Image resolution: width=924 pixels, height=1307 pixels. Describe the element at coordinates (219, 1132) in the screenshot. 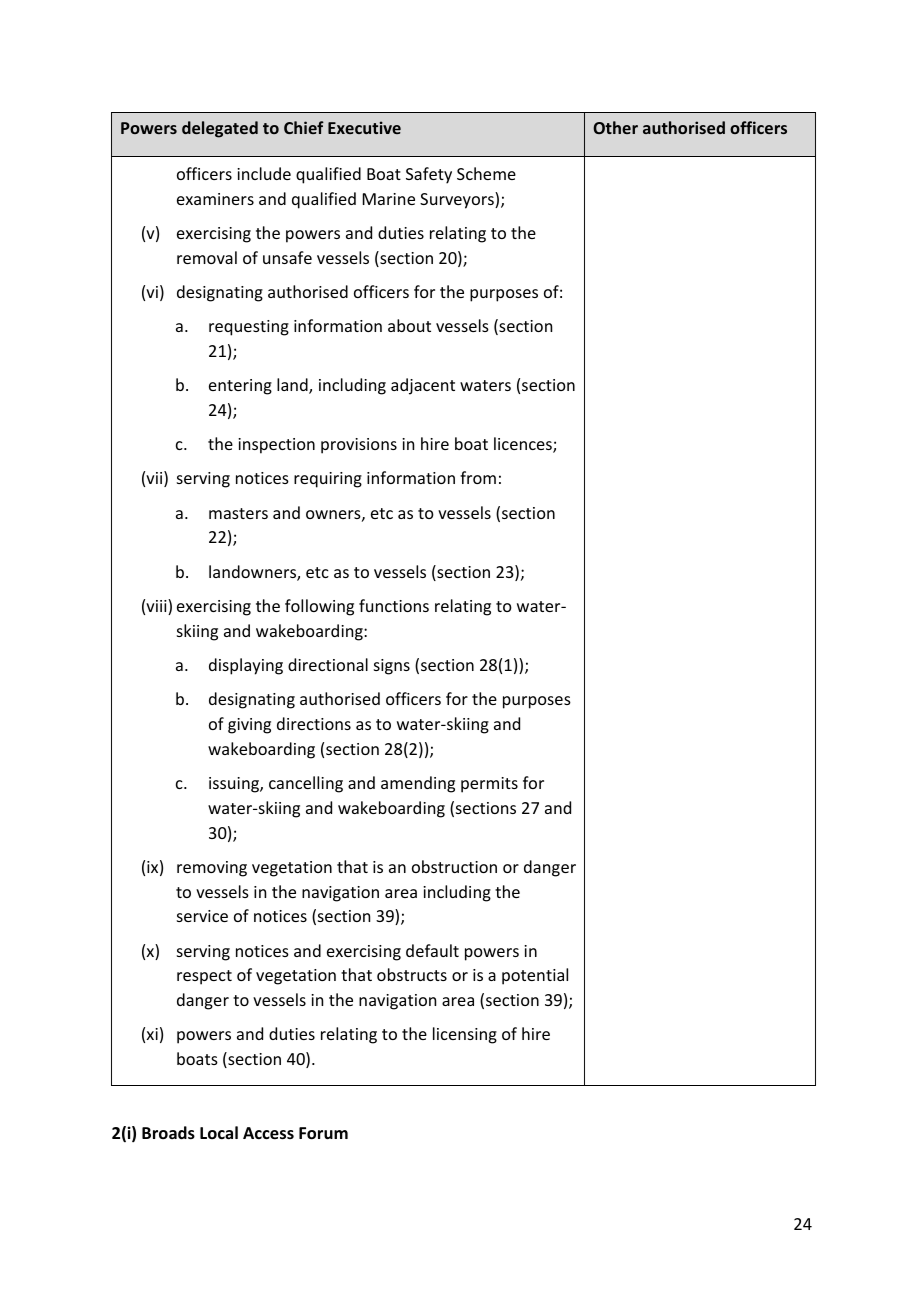

I see `Local` at that location.
